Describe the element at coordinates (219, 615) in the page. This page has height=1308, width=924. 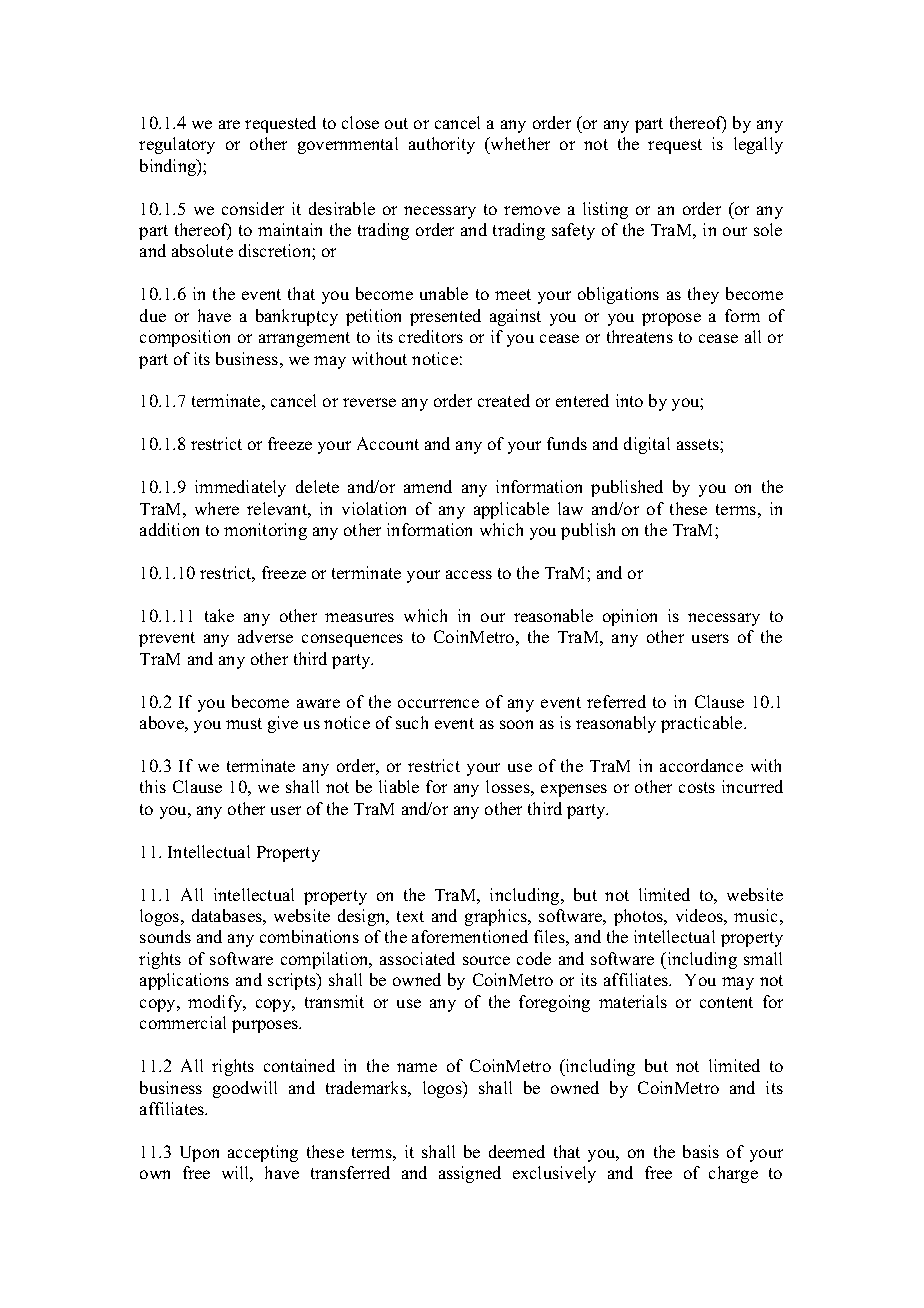
I see `take` at that location.
